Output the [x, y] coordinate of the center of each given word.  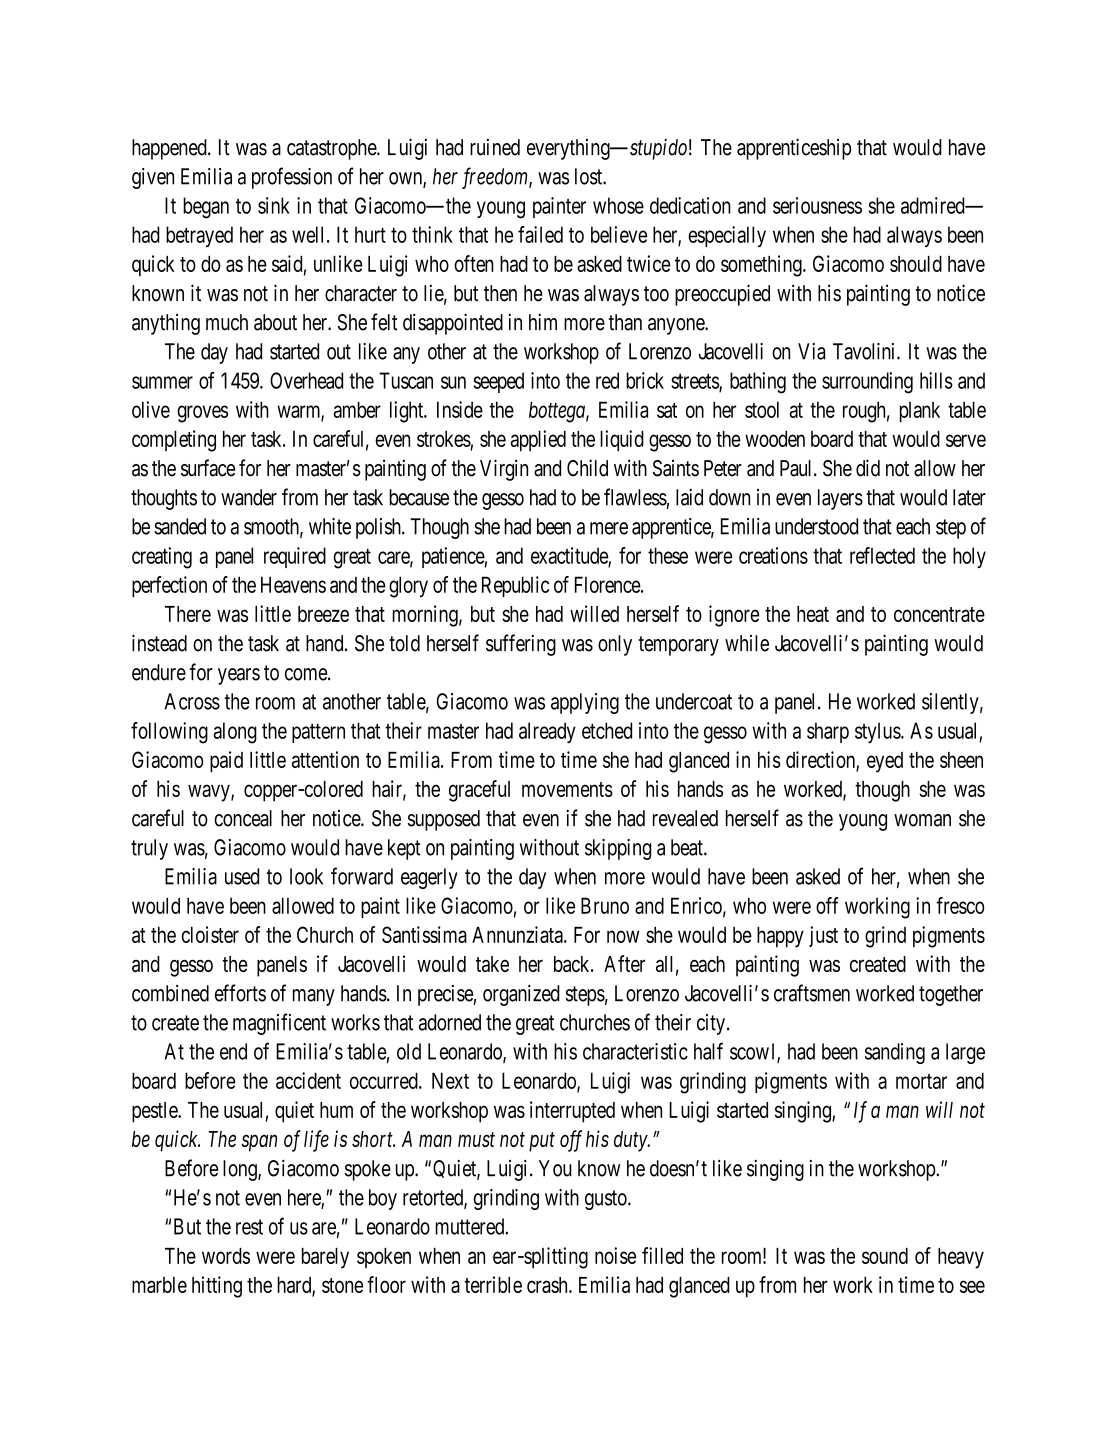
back [573, 964]
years [239, 676]
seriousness [817, 205]
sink [274, 205]
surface [208, 468]
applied [538, 441]
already [547, 732]
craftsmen [812, 993]
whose [618, 205]
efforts [240, 993]
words [226, 1256]
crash [548, 1285]
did [868, 468]
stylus [878, 732]
